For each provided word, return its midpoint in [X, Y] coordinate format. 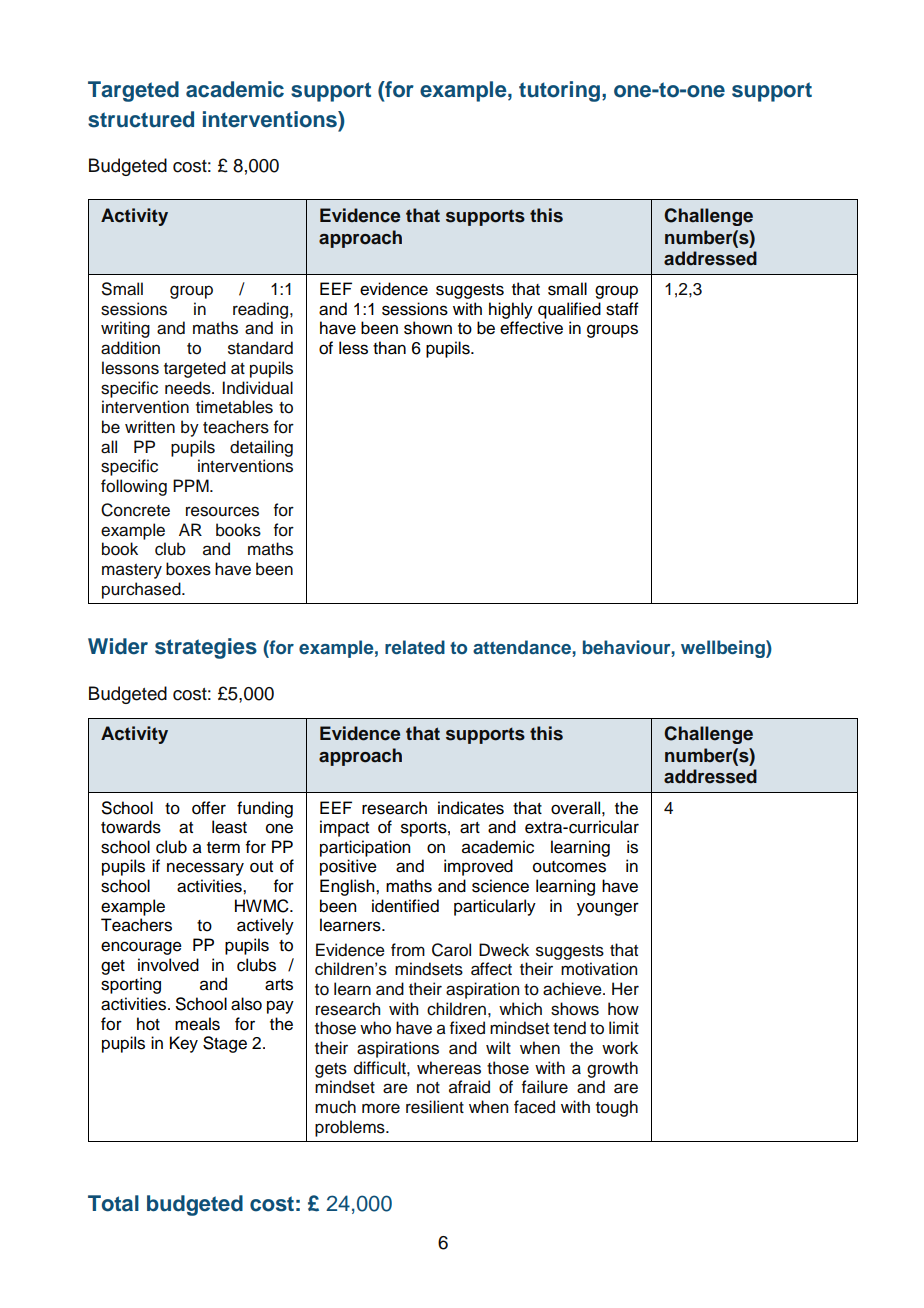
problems [351, 1128]
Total [113, 1203]
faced [534, 1107]
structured [141, 119]
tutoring [559, 91]
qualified [569, 310]
